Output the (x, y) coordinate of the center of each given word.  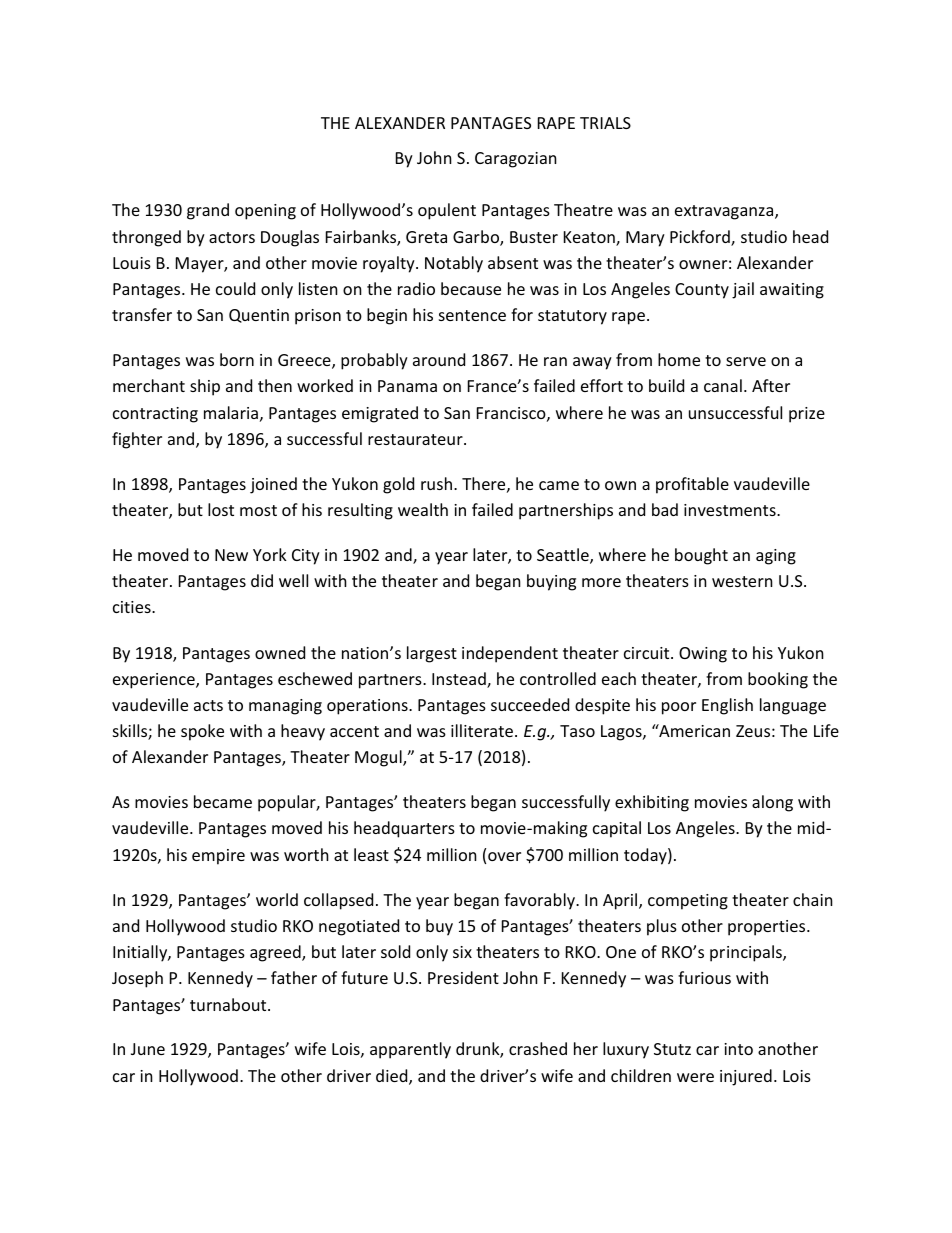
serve (746, 361)
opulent (447, 211)
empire (218, 857)
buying (551, 582)
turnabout (229, 1004)
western (742, 581)
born (237, 359)
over (504, 856)
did (262, 580)
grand (208, 211)
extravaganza (725, 212)
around (439, 359)
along (772, 803)
